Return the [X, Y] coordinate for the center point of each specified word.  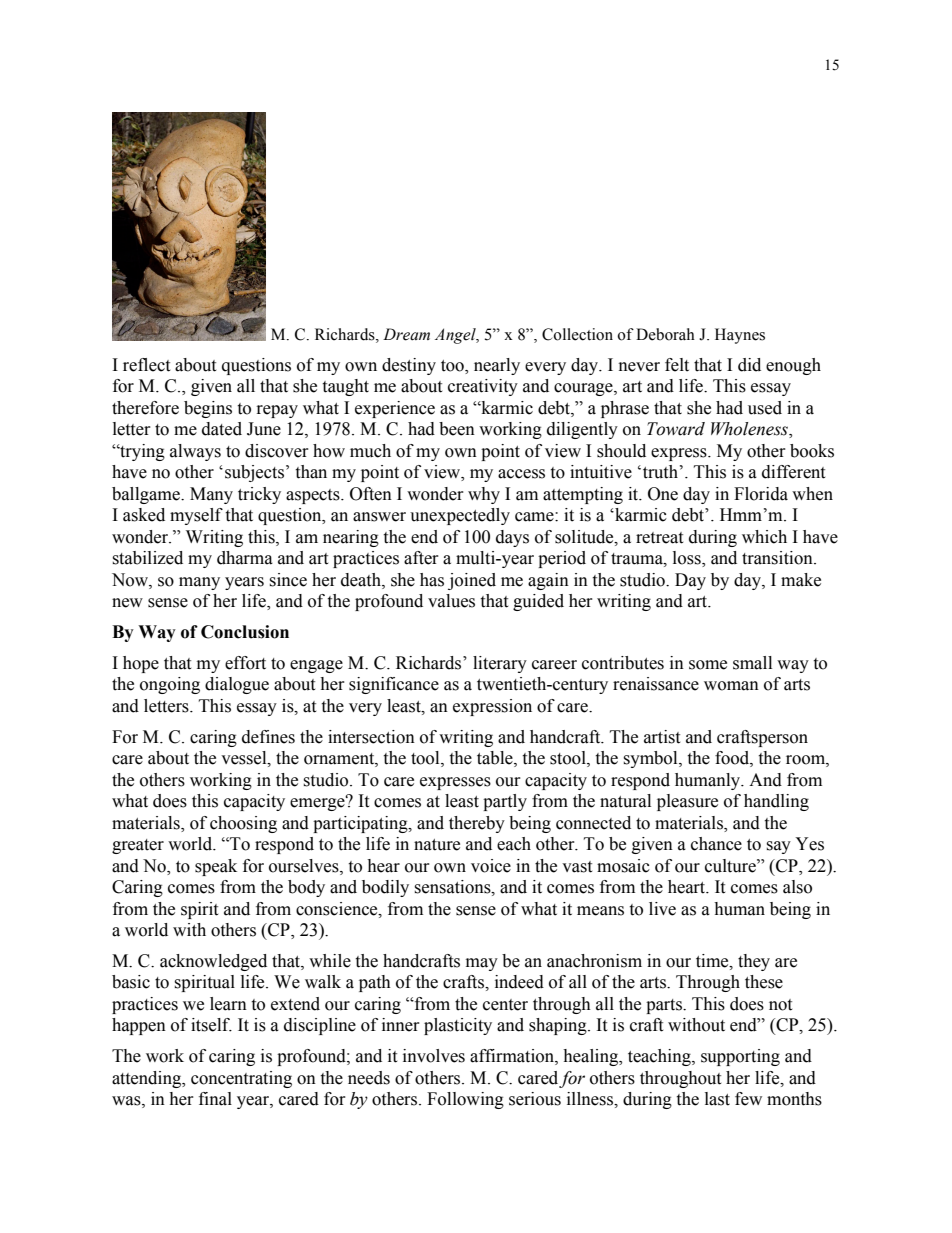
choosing [243, 824]
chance [716, 844]
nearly [497, 366]
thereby [477, 824]
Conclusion [245, 632]
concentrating [241, 1079]
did [749, 365]
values [451, 601]
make [801, 580]
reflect [146, 365]
